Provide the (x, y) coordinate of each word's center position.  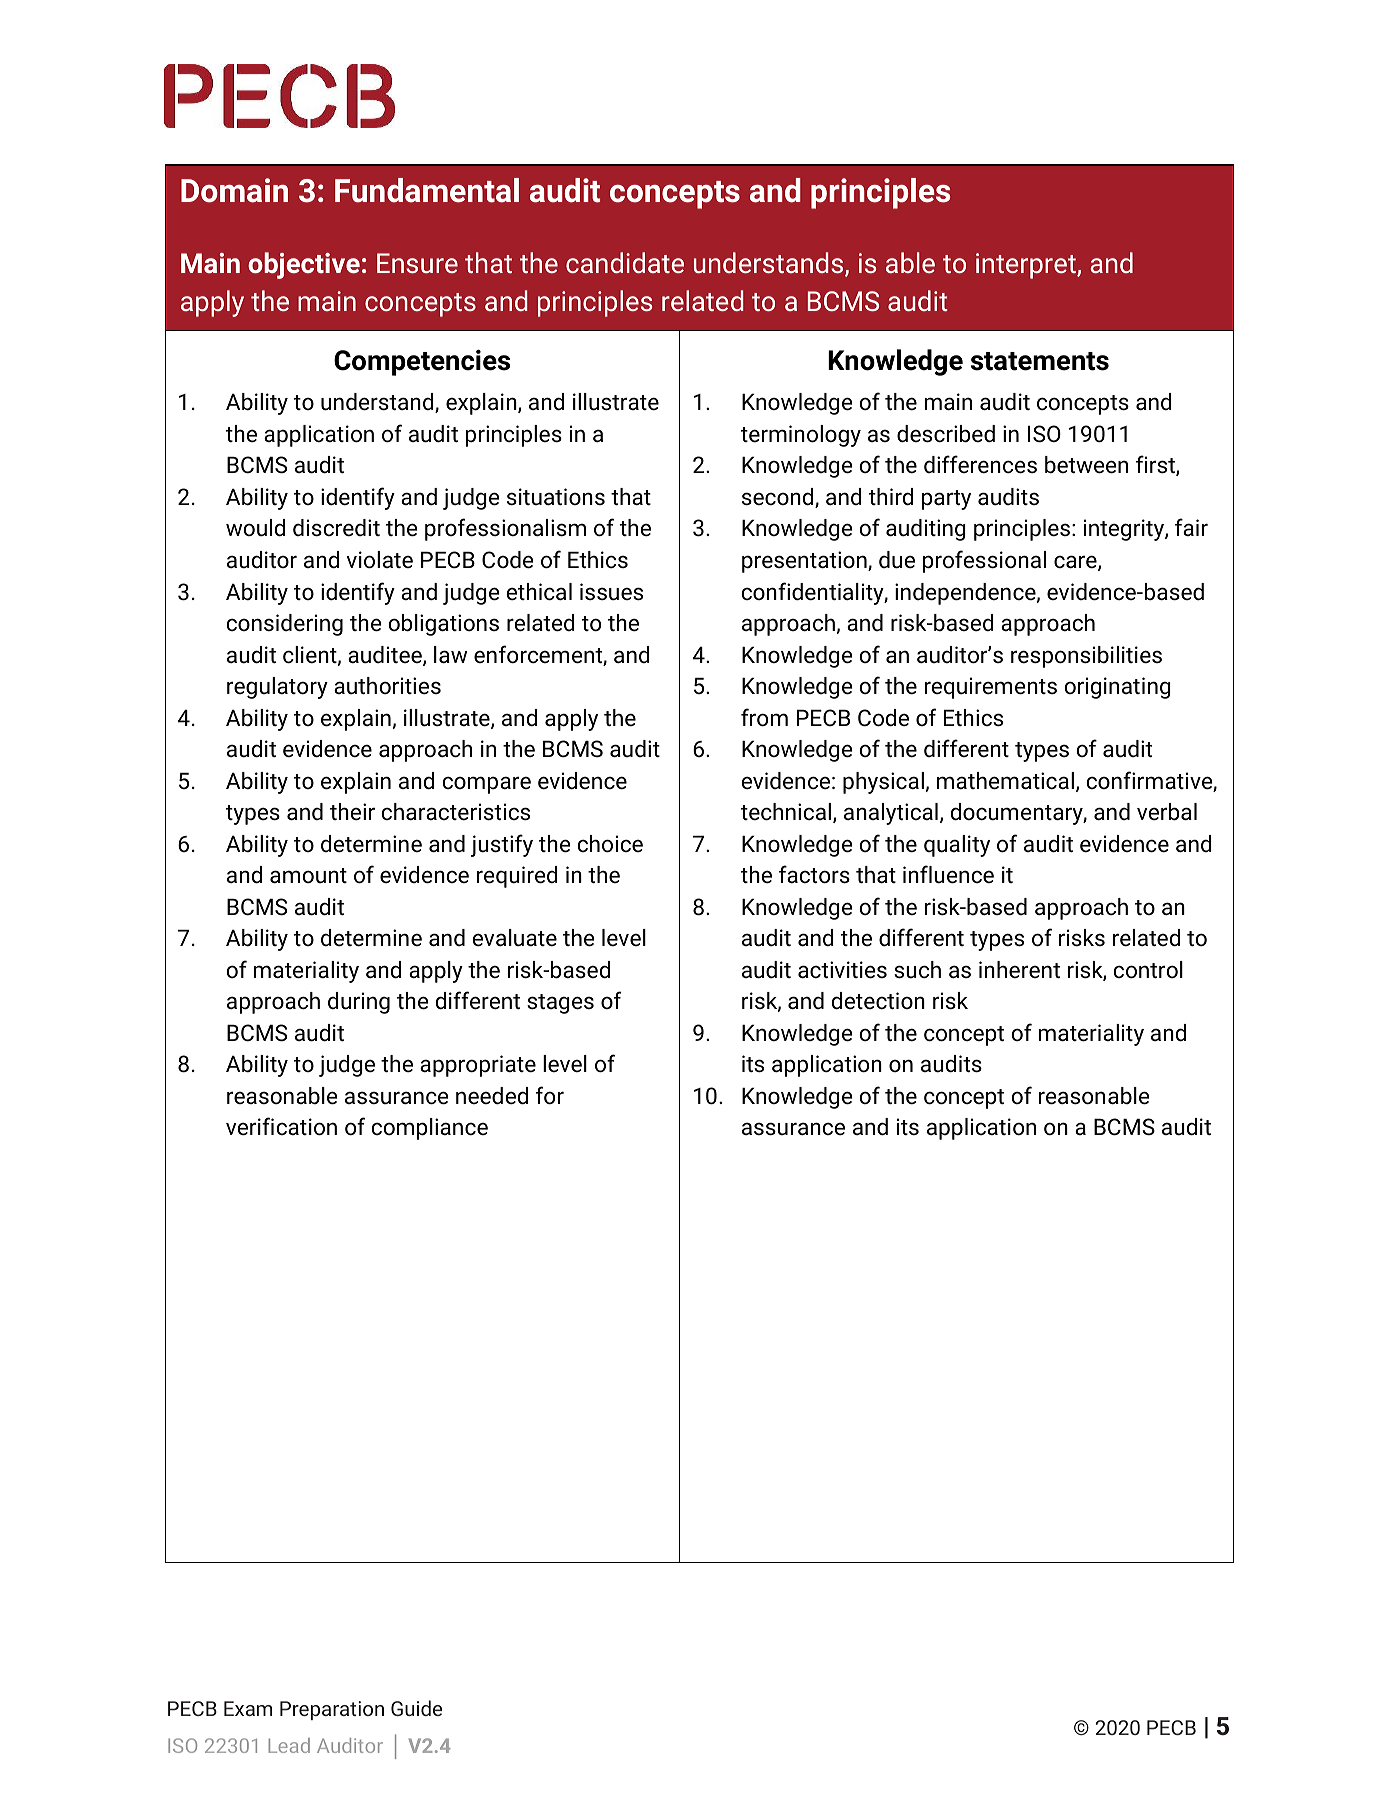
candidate (625, 262)
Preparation (332, 1710)
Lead (289, 1745)
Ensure (417, 263)
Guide (416, 1708)
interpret (1027, 266)
